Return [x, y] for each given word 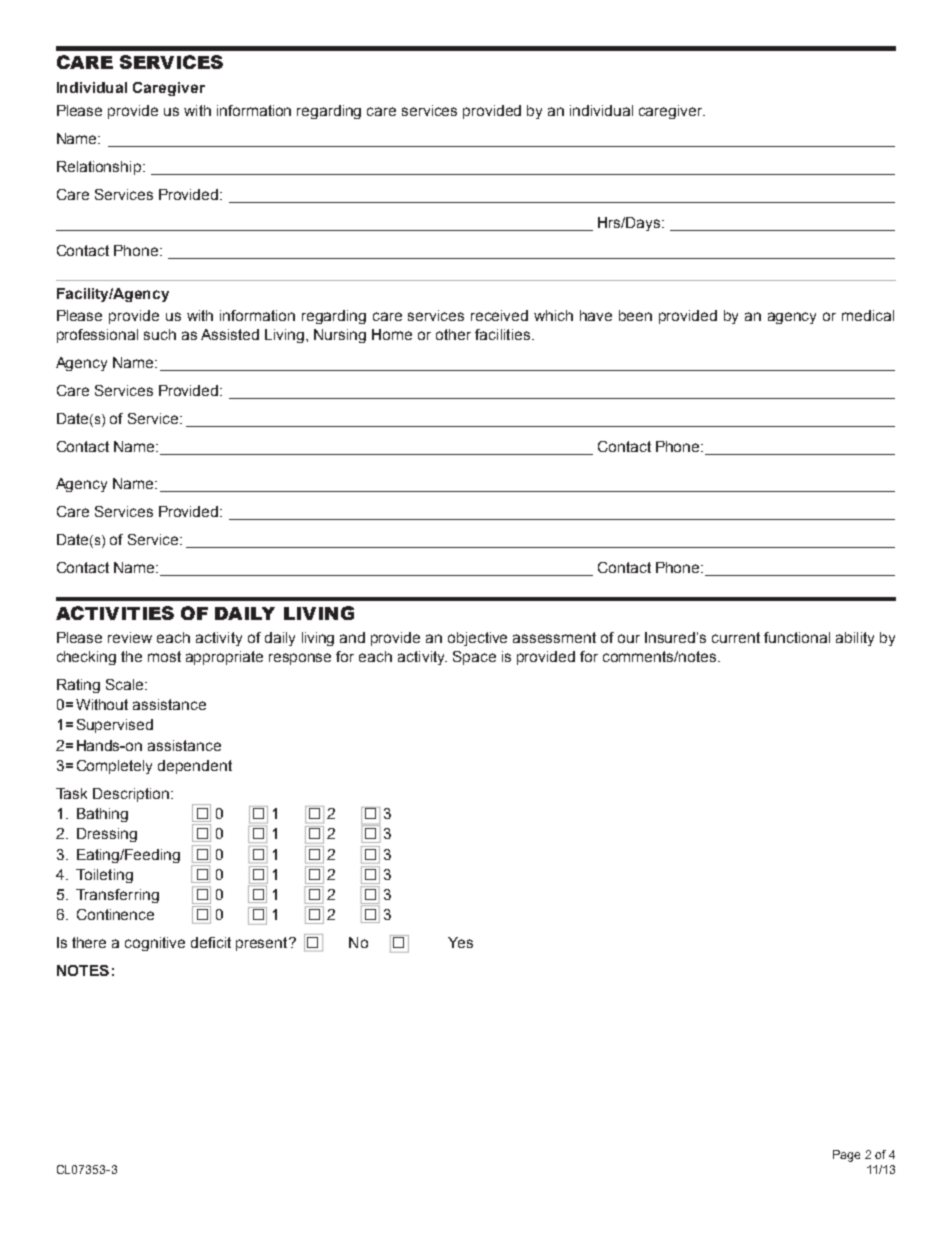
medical [868, 315]
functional [797, 637]
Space [474, 658]
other [453, 334]
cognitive [155, 944]
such [160, 334]
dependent [195, 767]
